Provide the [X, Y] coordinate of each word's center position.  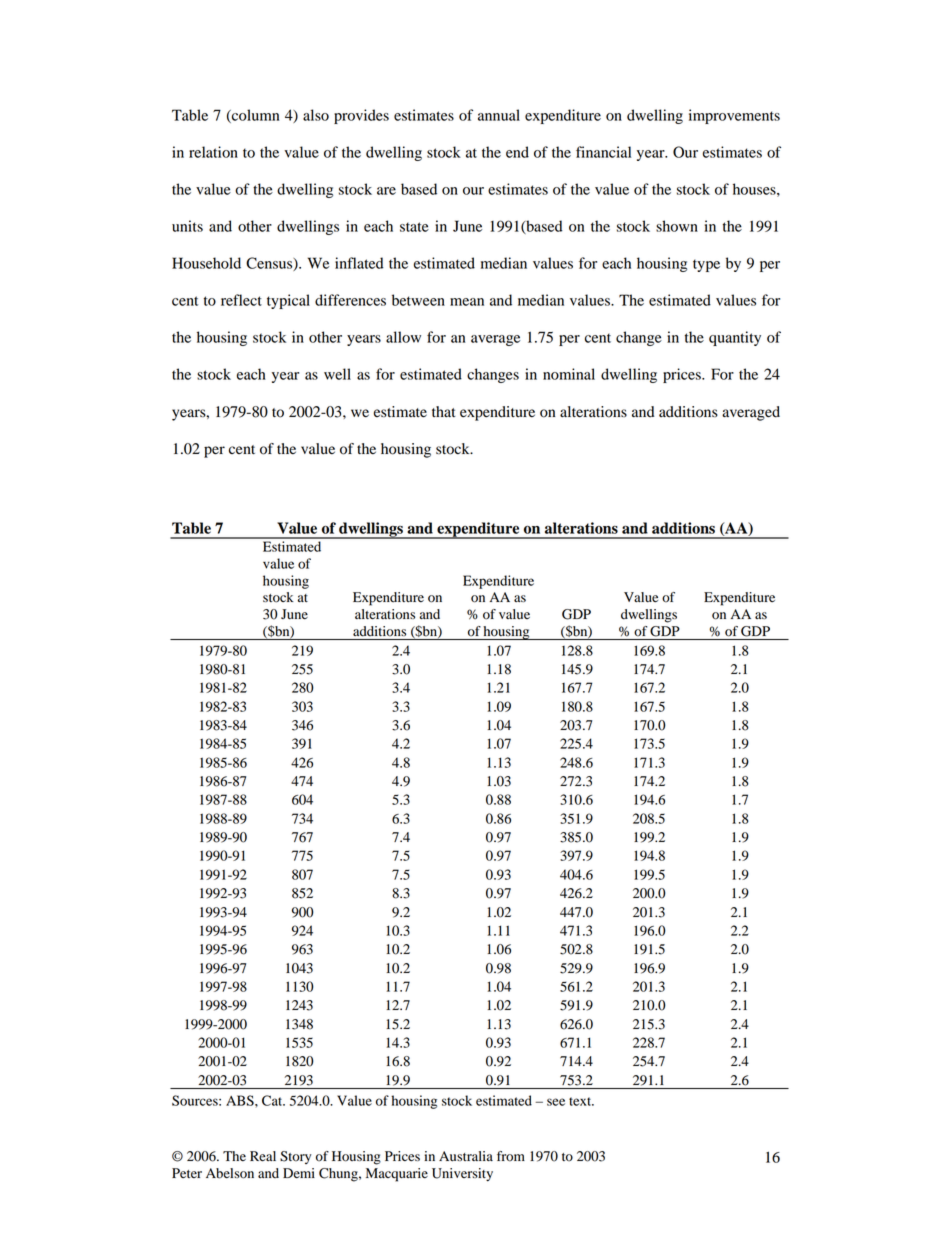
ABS [241, 1100]
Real [263, 1156]
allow [403, 337]
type [706, 265]
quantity [735, 338]
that [444, 411]
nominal [569, 374]
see [556, 1102]
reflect [241, 300]
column [254, 116]
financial [603, 152]
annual [499, 115]
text [581, 1101]
